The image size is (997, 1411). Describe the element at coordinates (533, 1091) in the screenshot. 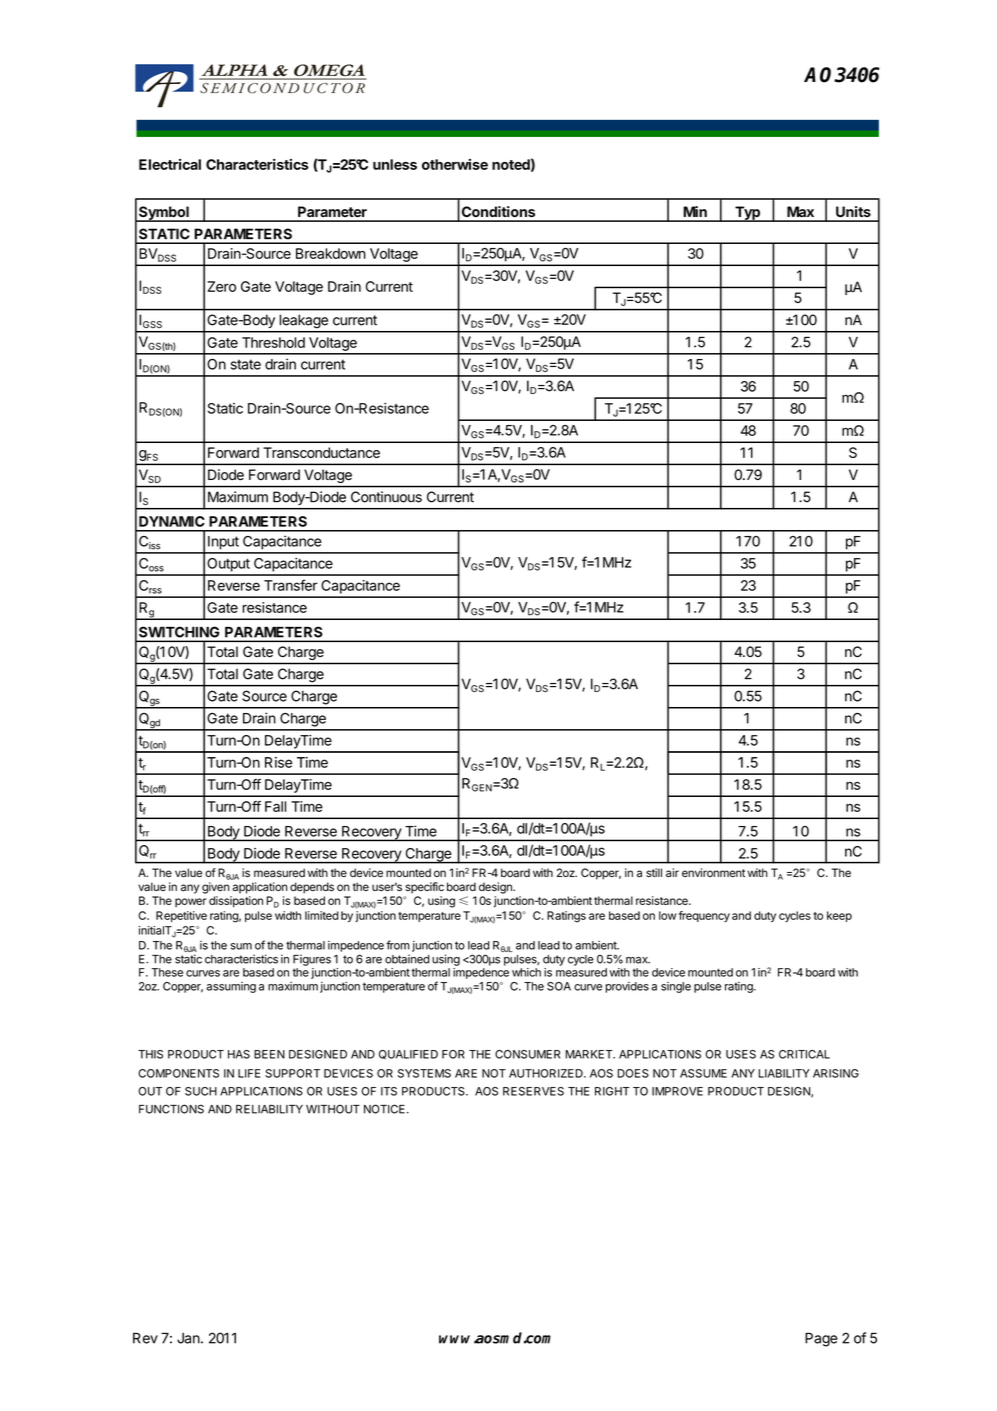

I see `RESERVES` at that location.
